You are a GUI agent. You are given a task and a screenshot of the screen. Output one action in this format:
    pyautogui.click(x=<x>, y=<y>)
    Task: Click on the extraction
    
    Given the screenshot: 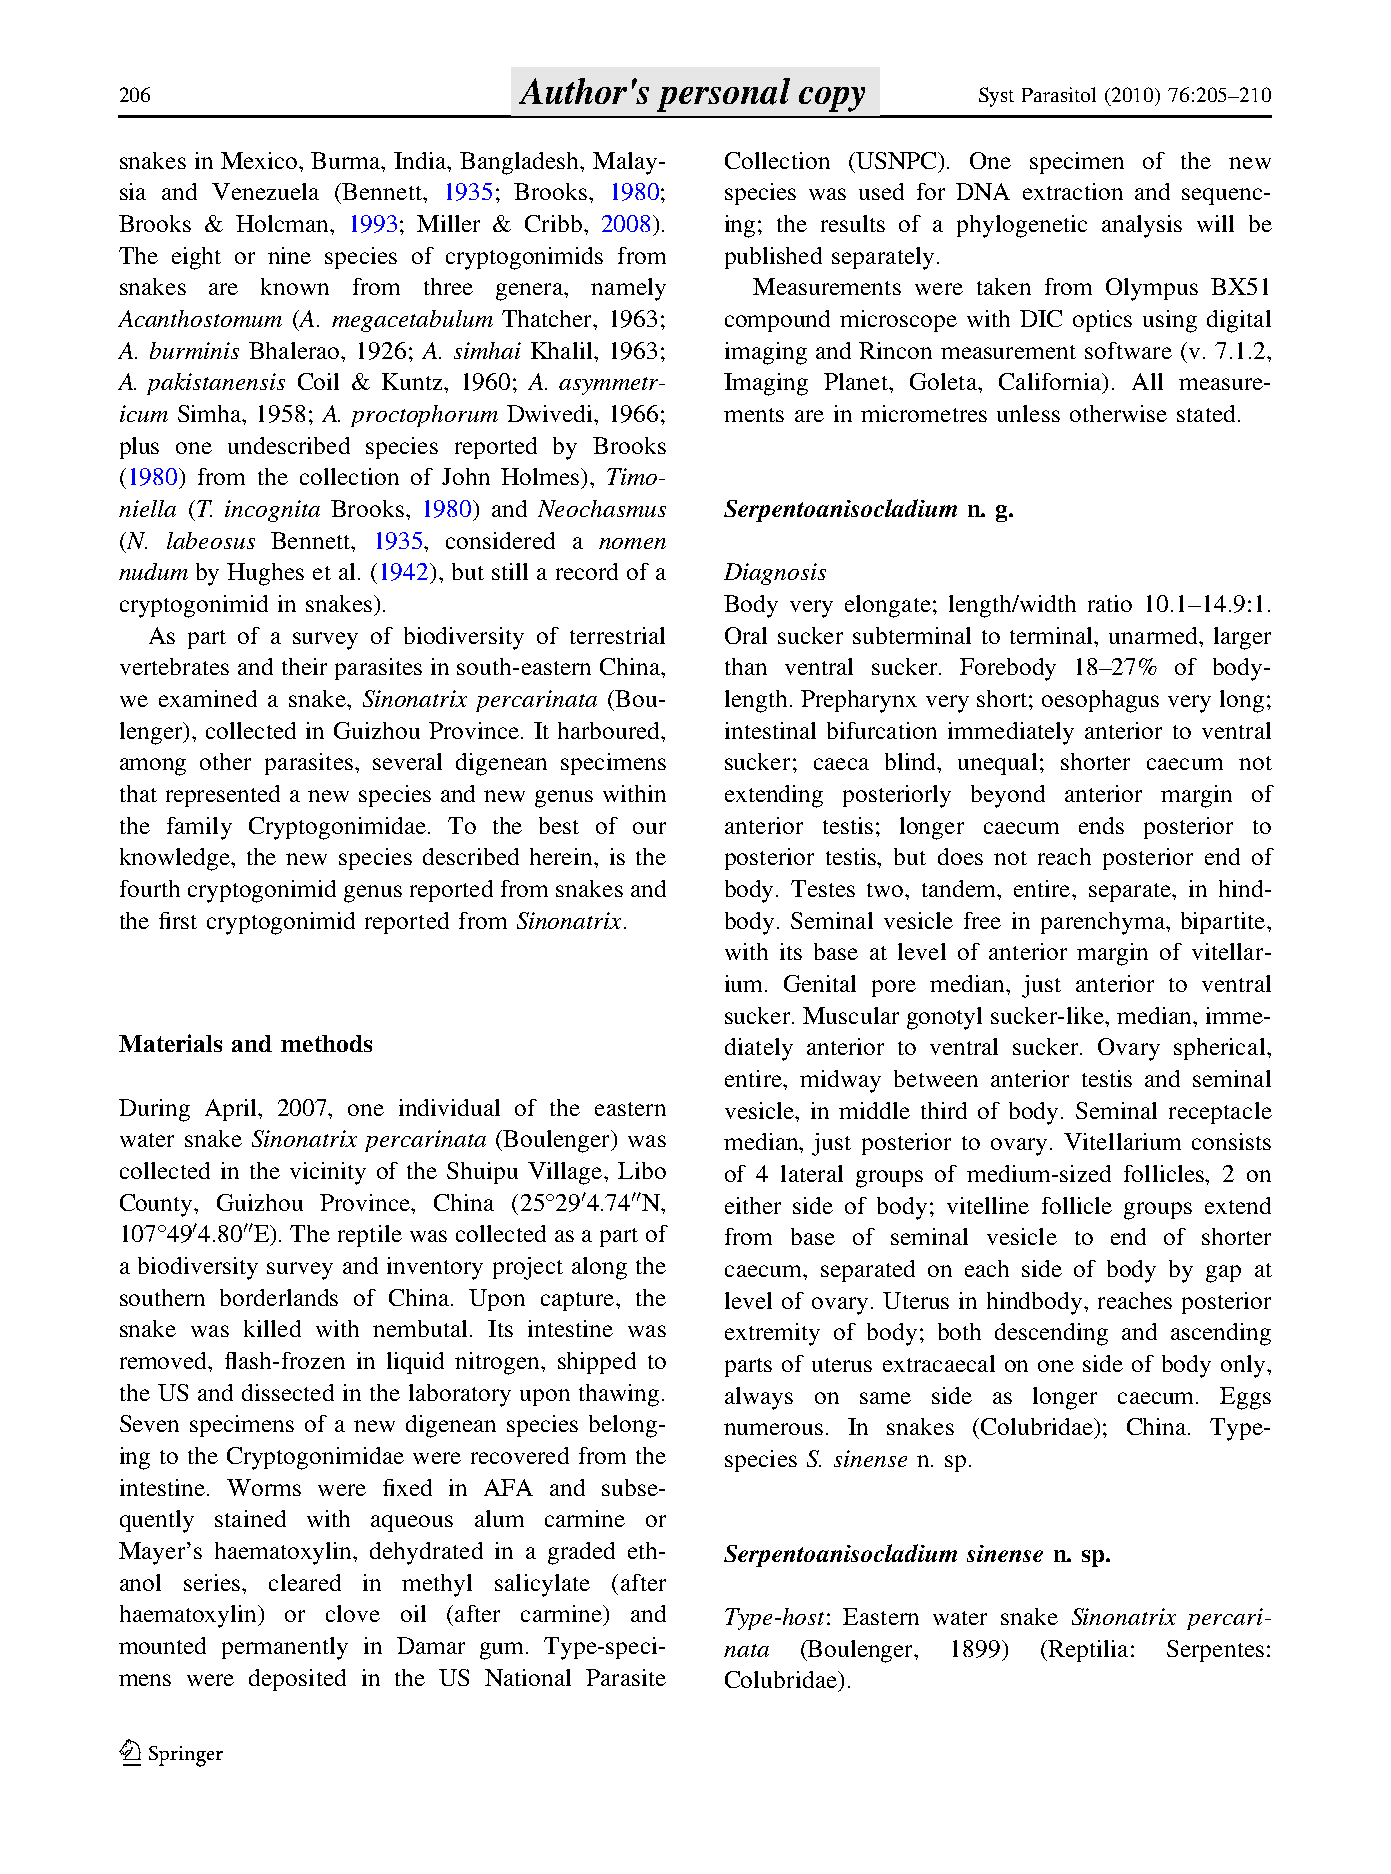 What is the action you would take?
    pyautogui.click(x=1073, y=191)
